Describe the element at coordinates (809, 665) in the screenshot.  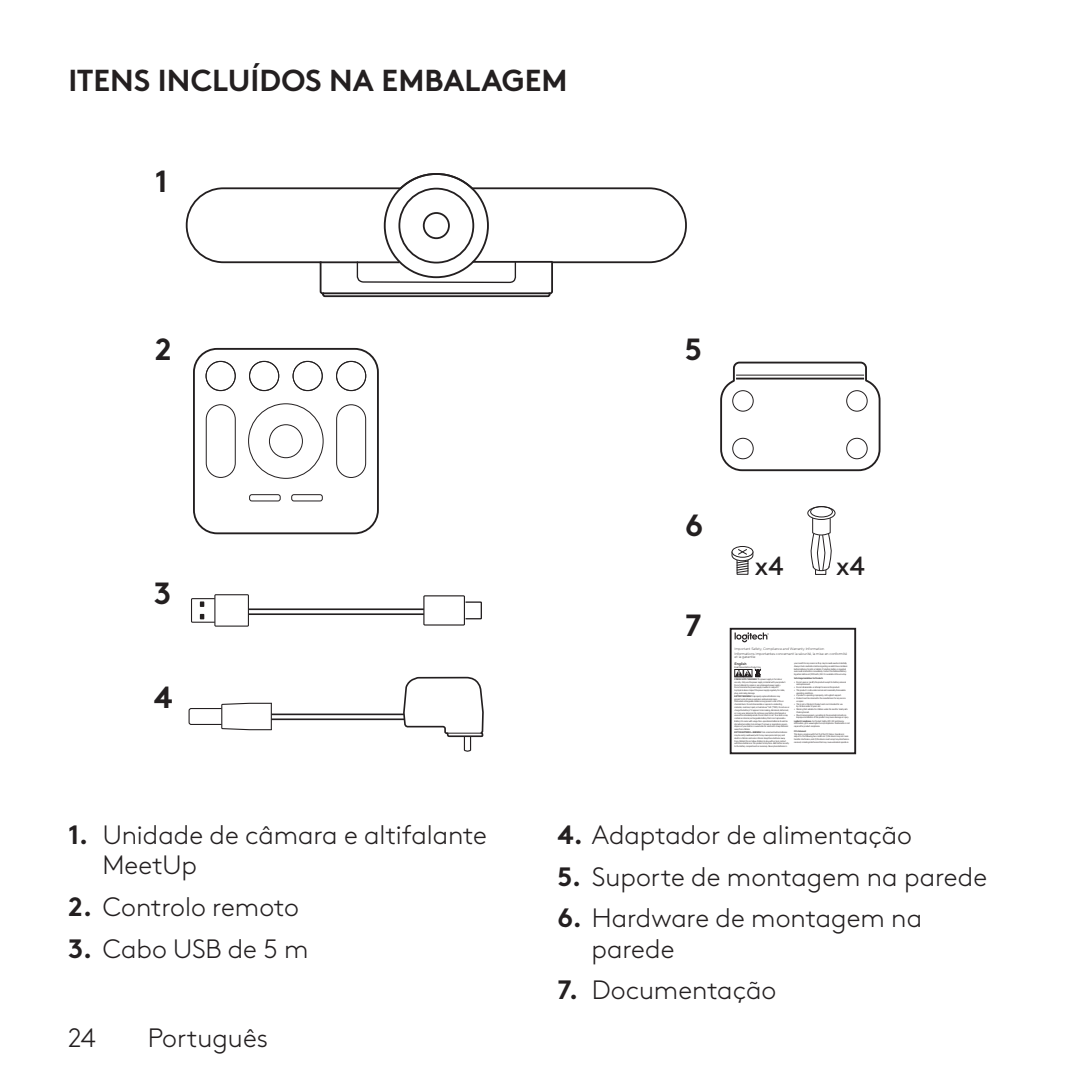
I see `medication` at that location.
